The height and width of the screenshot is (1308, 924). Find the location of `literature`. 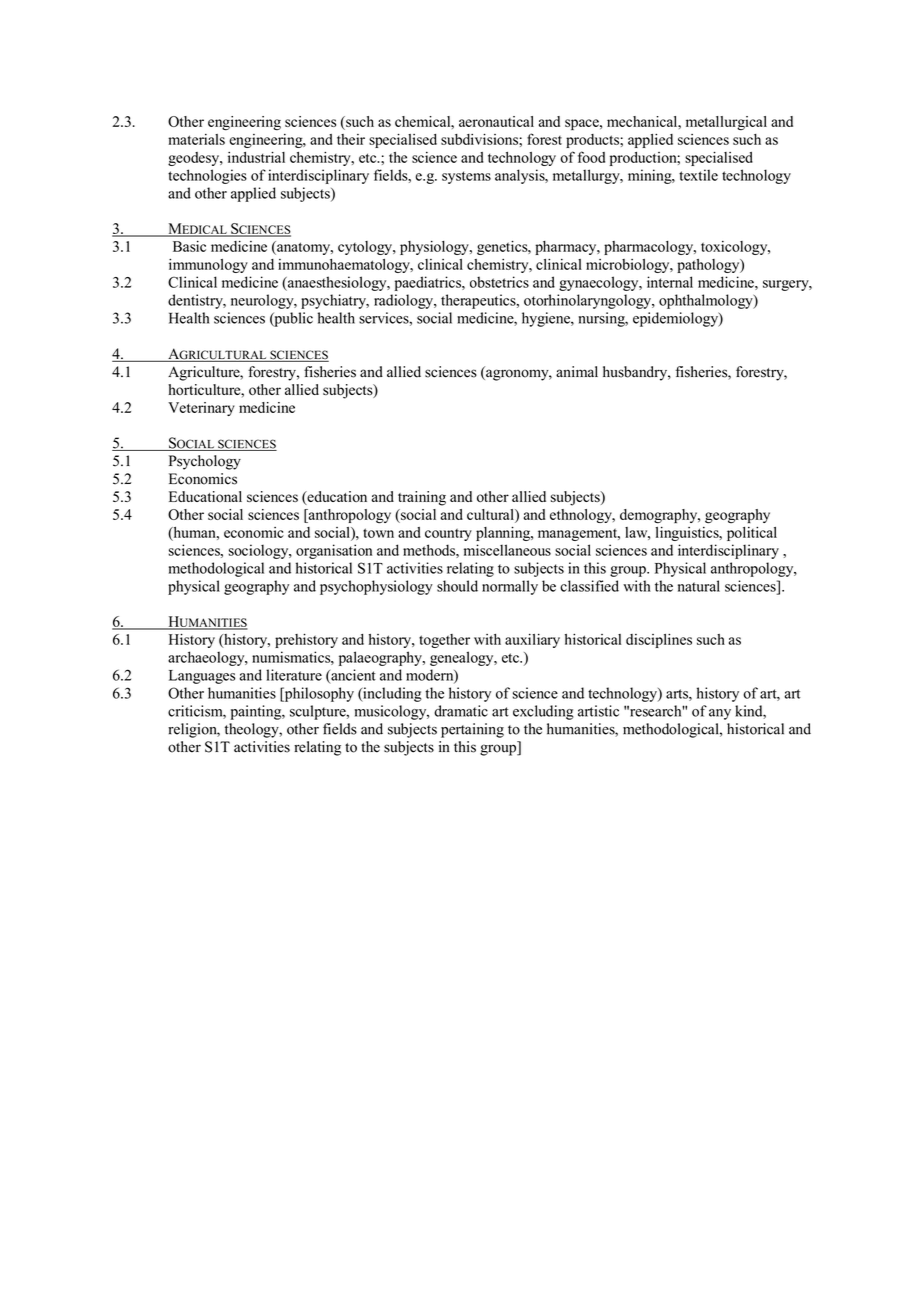

literature is located at coordinates (294, 675).
